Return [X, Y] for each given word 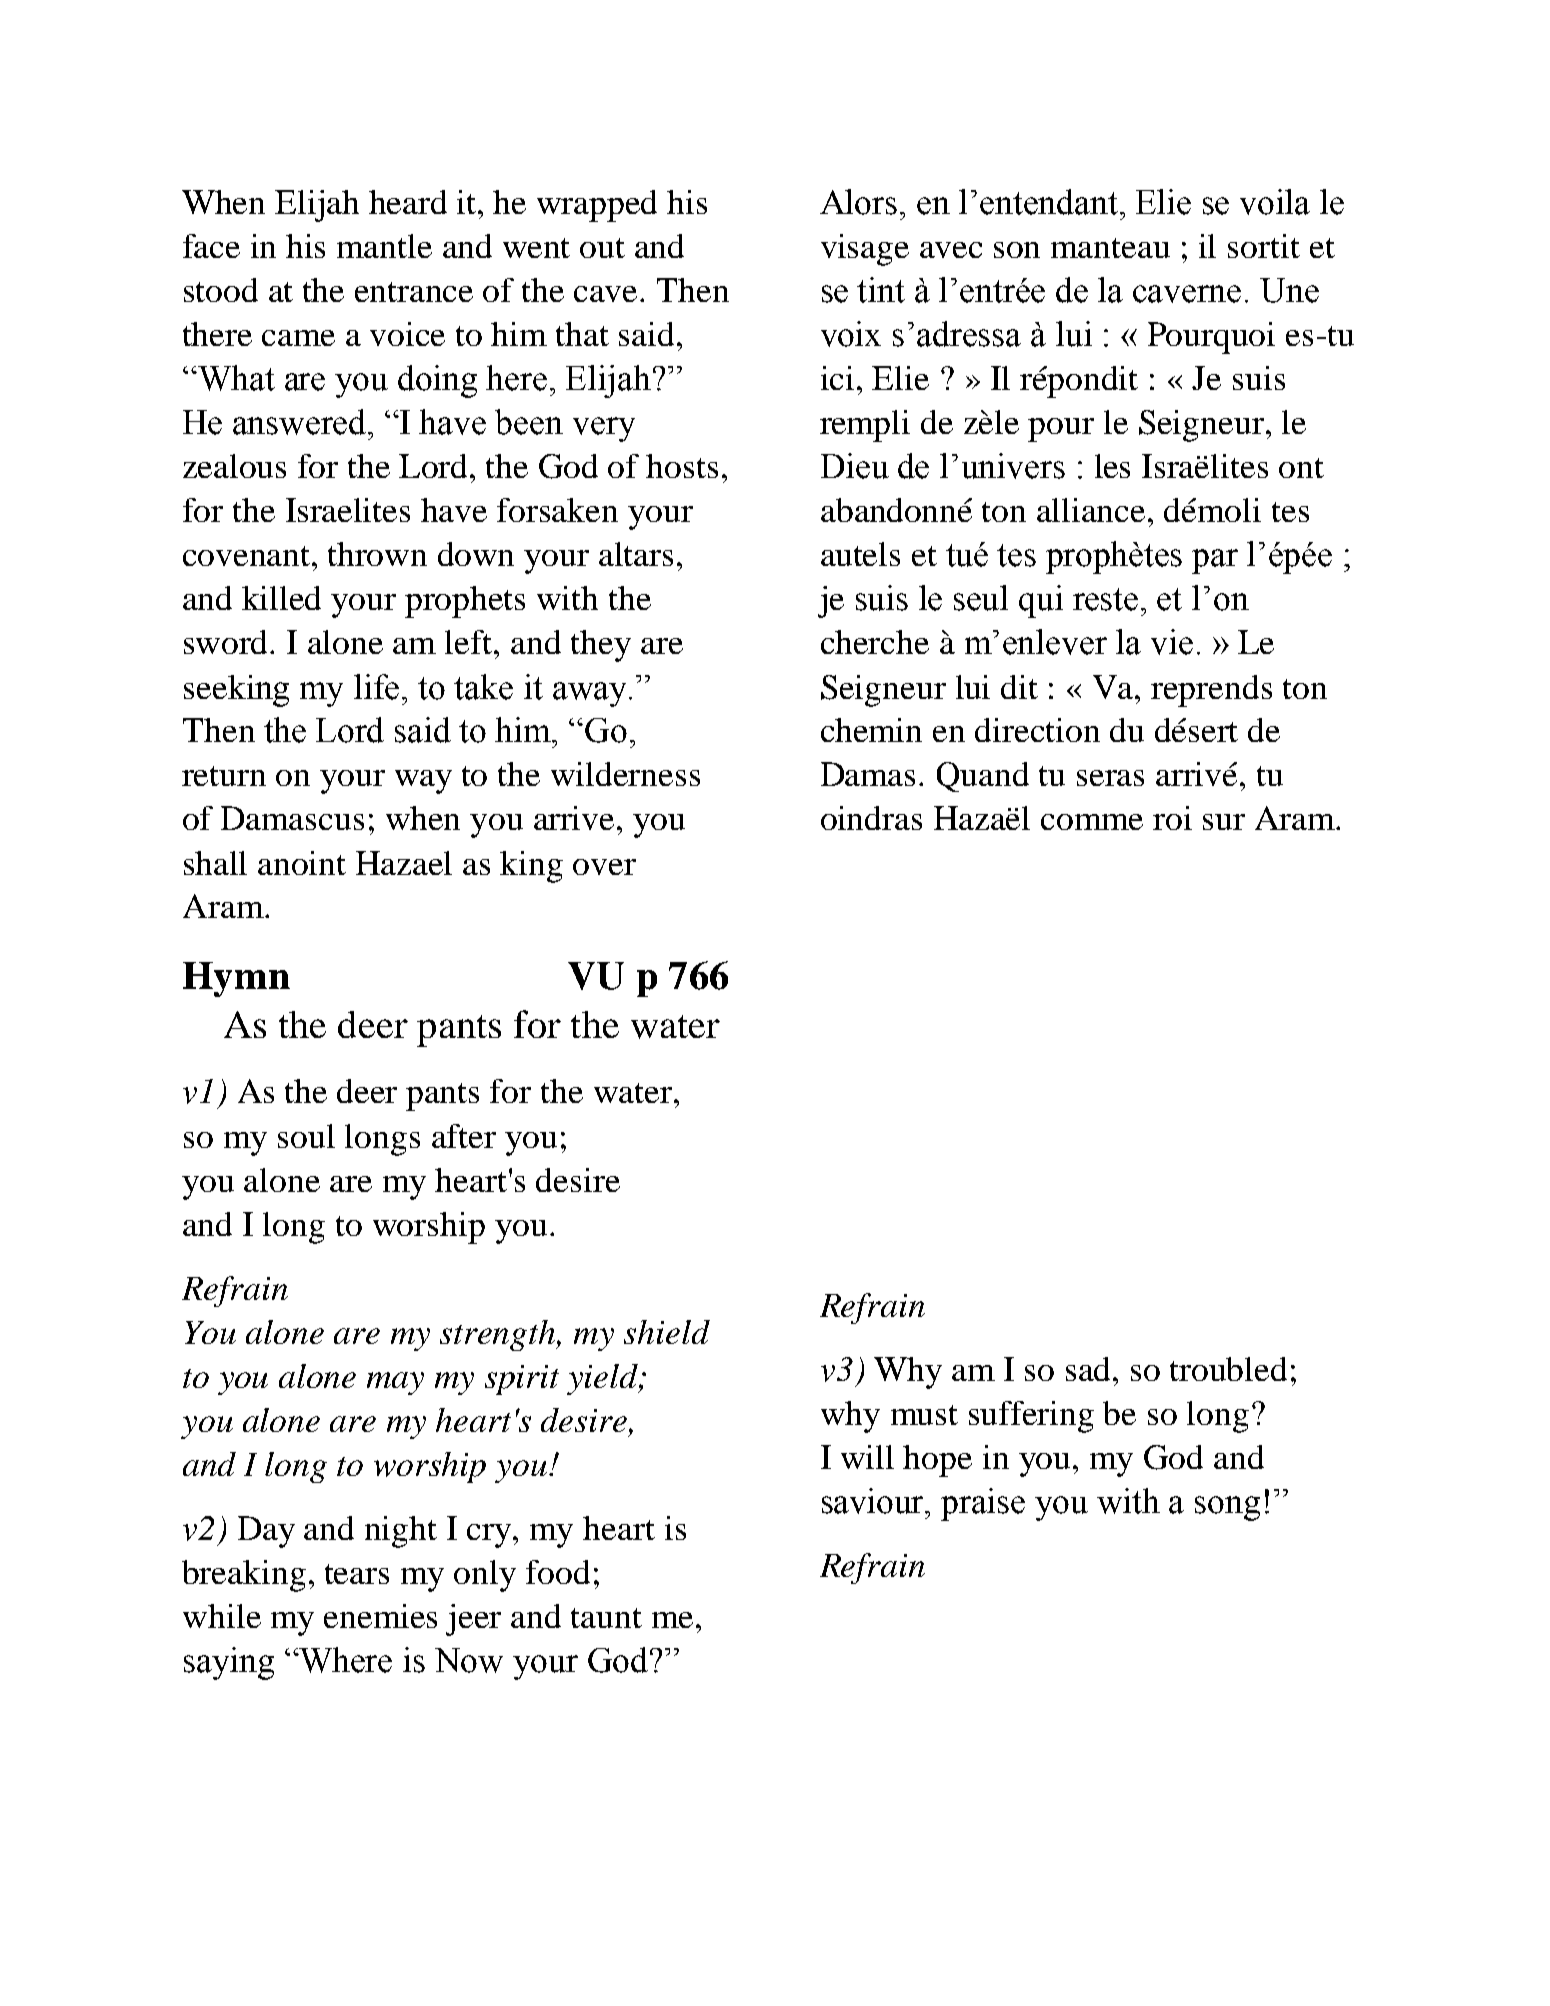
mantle [384, 246]
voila [1275, 202]
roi [1172, 818]
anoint [302, 863]
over [604, 867]
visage [865, 250]
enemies [380, 1616]
